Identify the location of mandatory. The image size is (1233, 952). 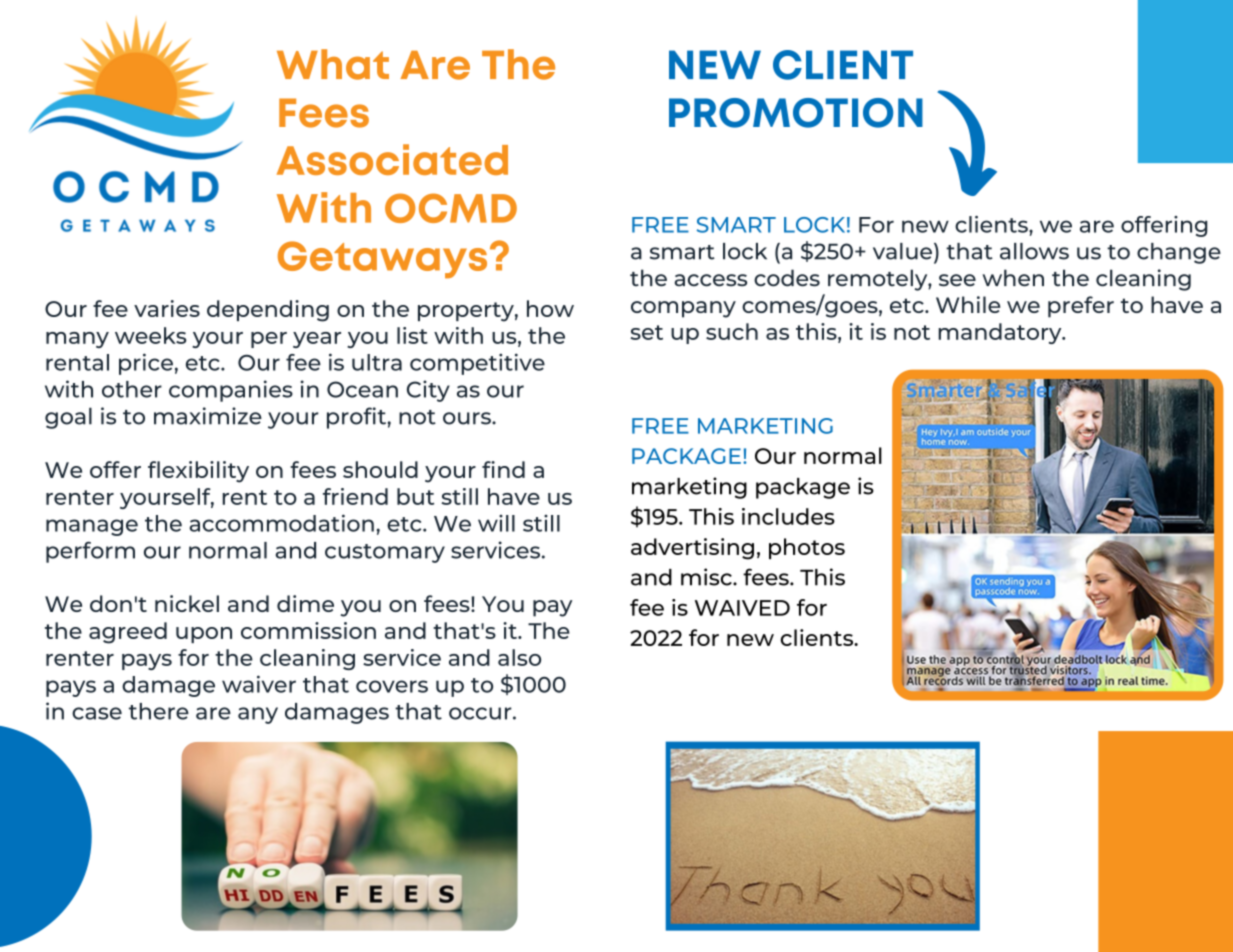
(1001, 333).
